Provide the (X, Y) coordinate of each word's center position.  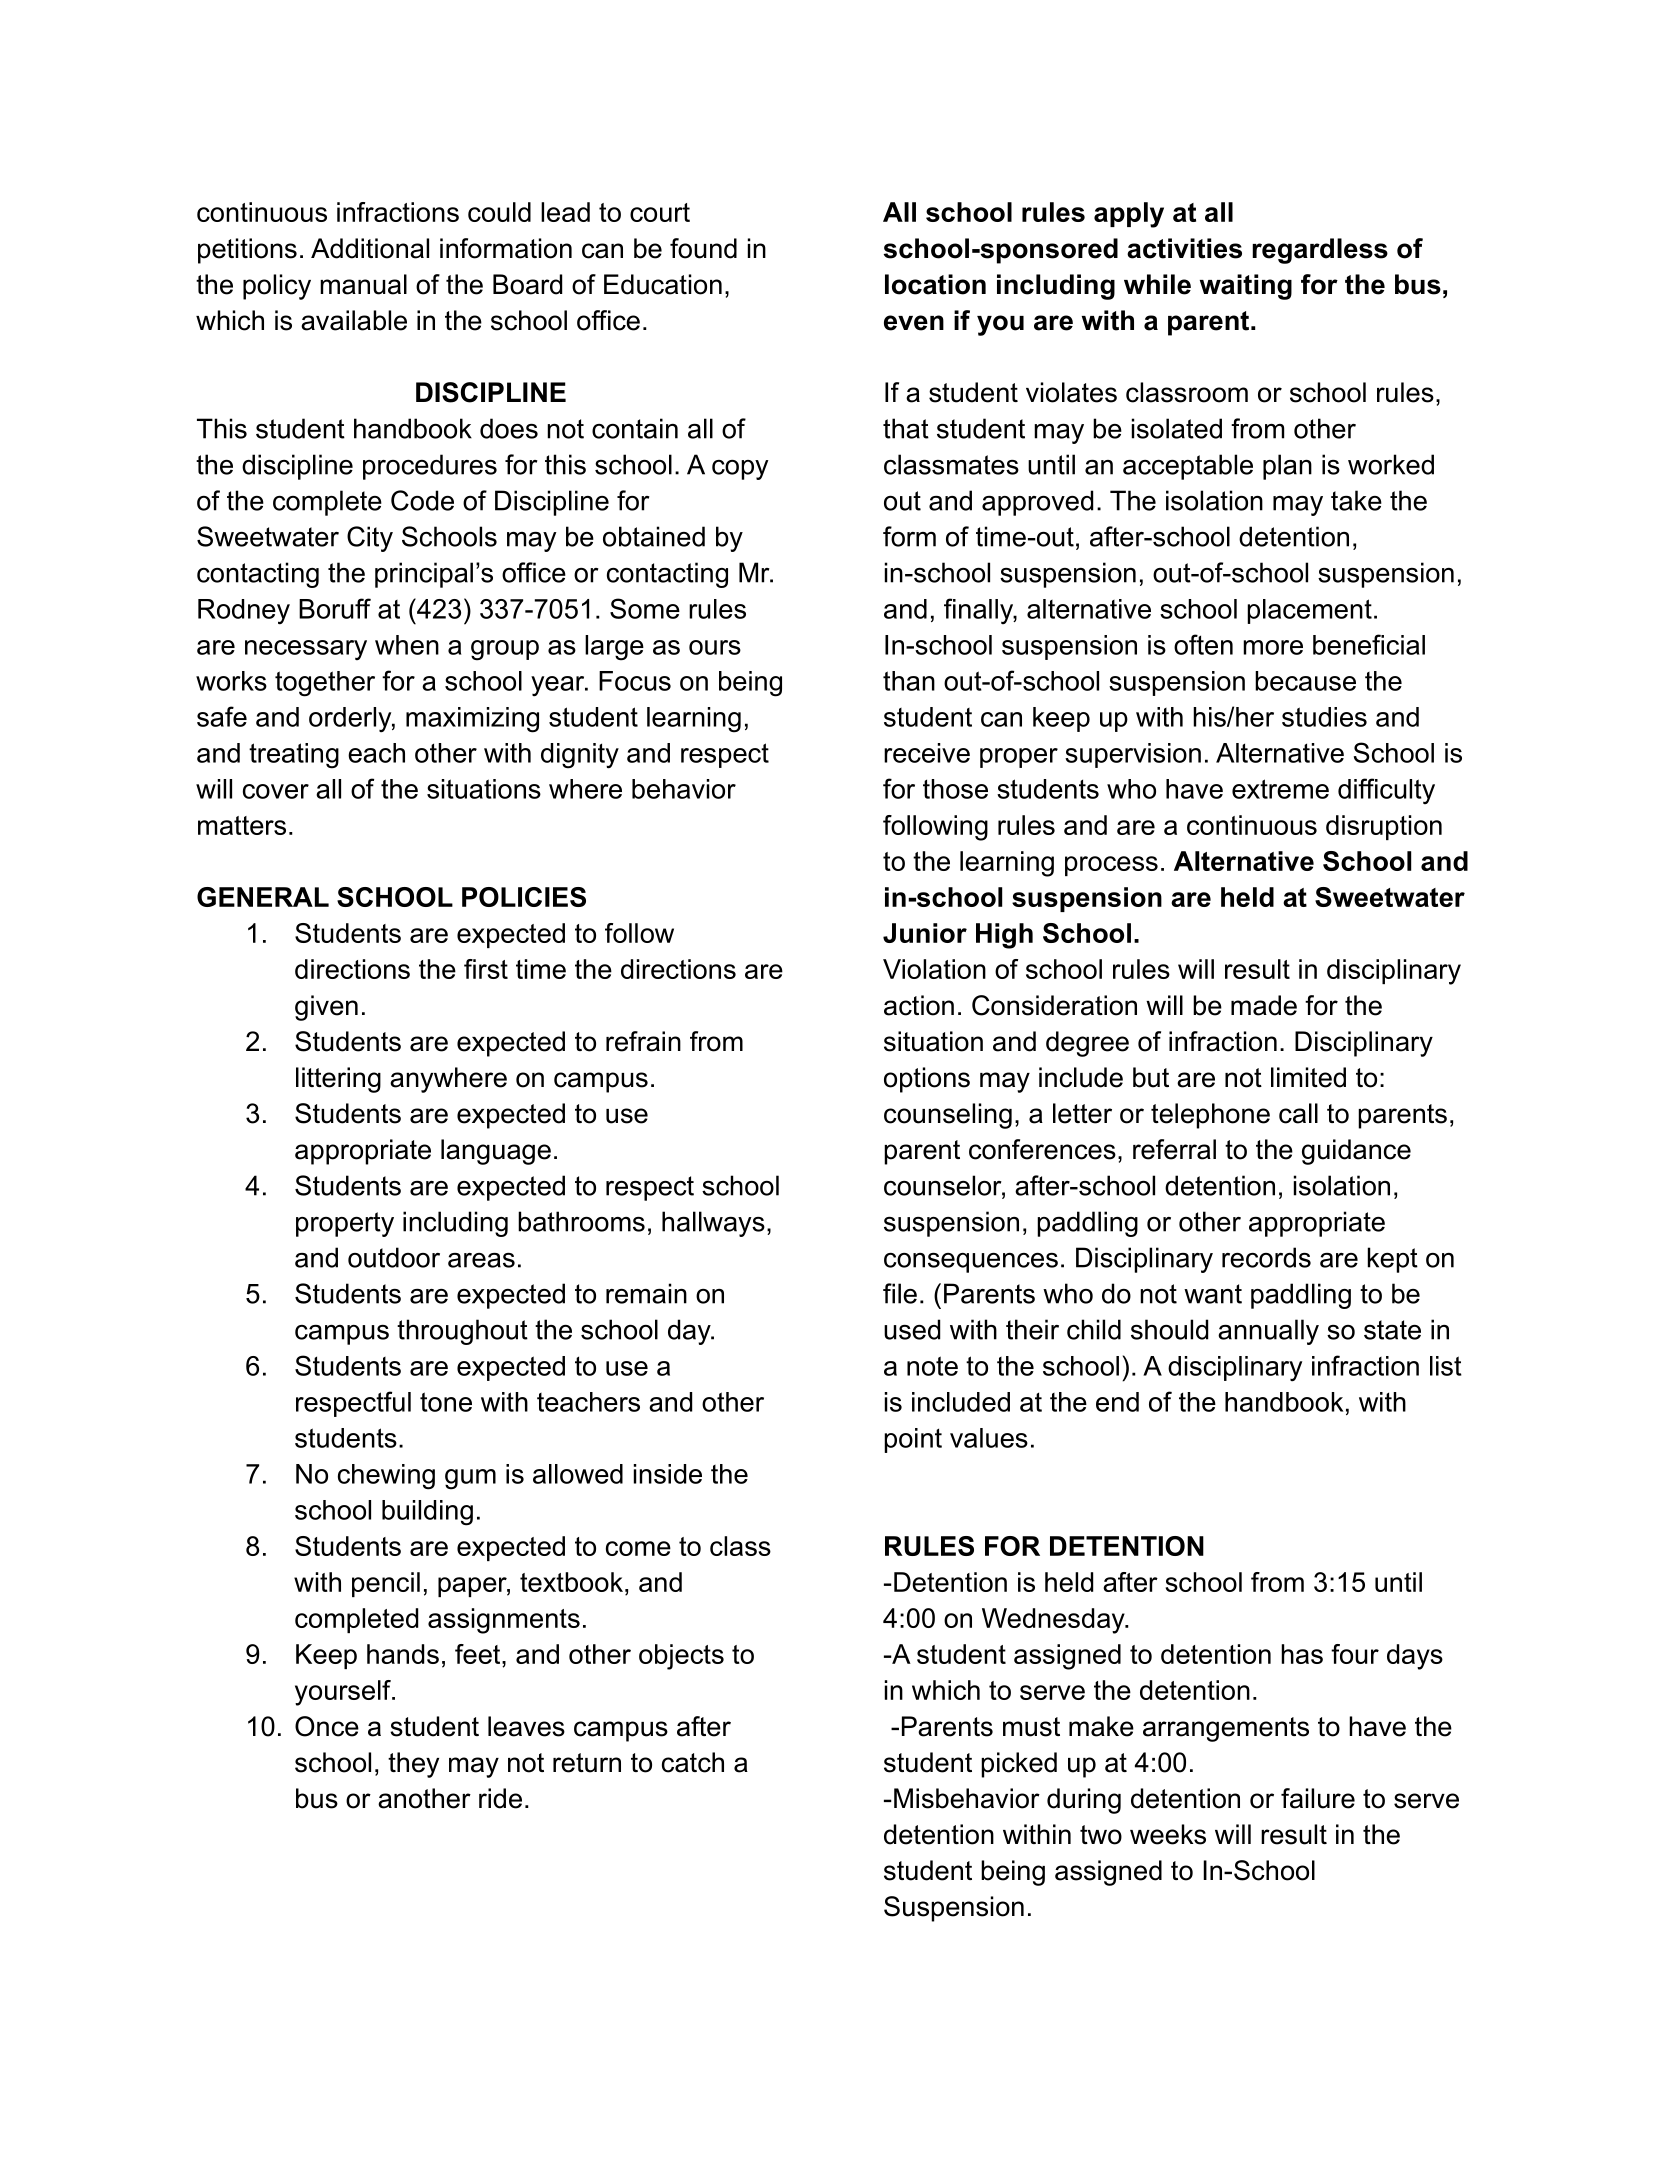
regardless (1320, 251)
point (913, 1440)
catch (693, 1762)
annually (1268, 1332)
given (326, 1008)
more (1273, 647)
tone (446, 1402)
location (935, 284)
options (927, 1080)
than (909, 681)
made (1264, 1005)
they (413, 1765)
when (407, 645)
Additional (370, 248)
